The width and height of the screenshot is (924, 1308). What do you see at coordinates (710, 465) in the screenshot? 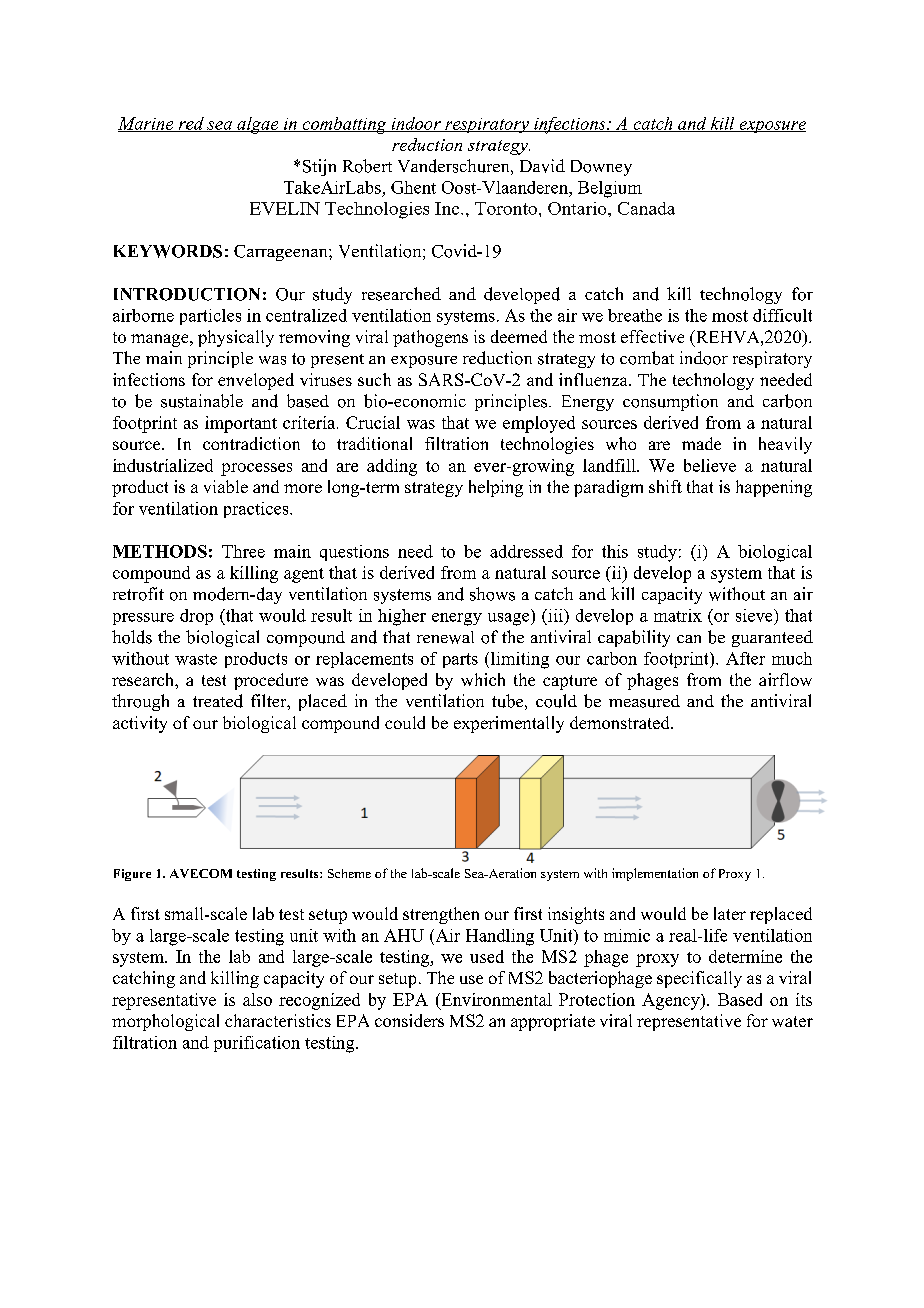
I see `believe` at bounding box center [710, 465].
